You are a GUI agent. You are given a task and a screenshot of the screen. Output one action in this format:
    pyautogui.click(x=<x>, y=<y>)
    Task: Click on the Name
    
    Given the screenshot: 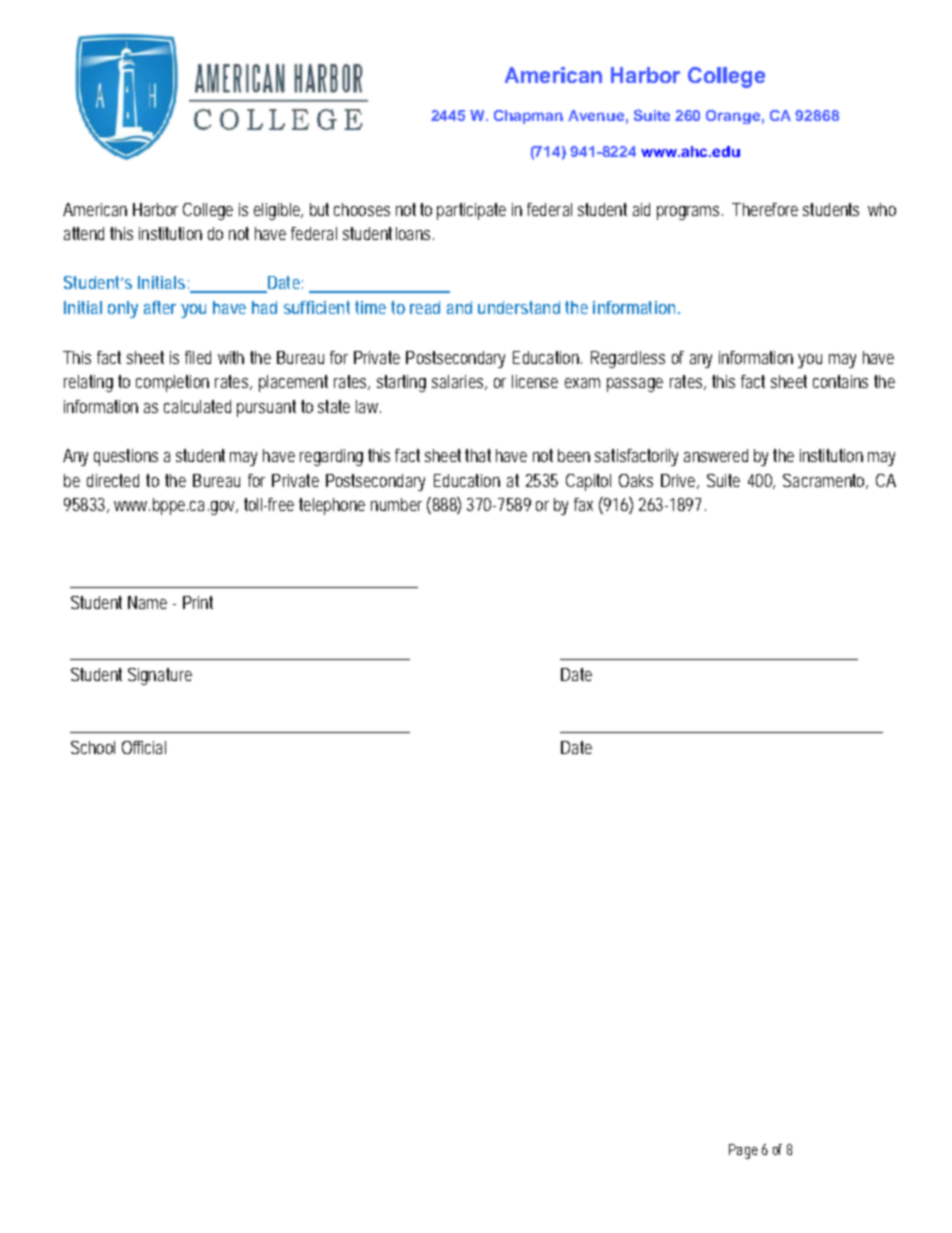 What is the action you would take?
    pyautogui.click(x=147, y=602)
